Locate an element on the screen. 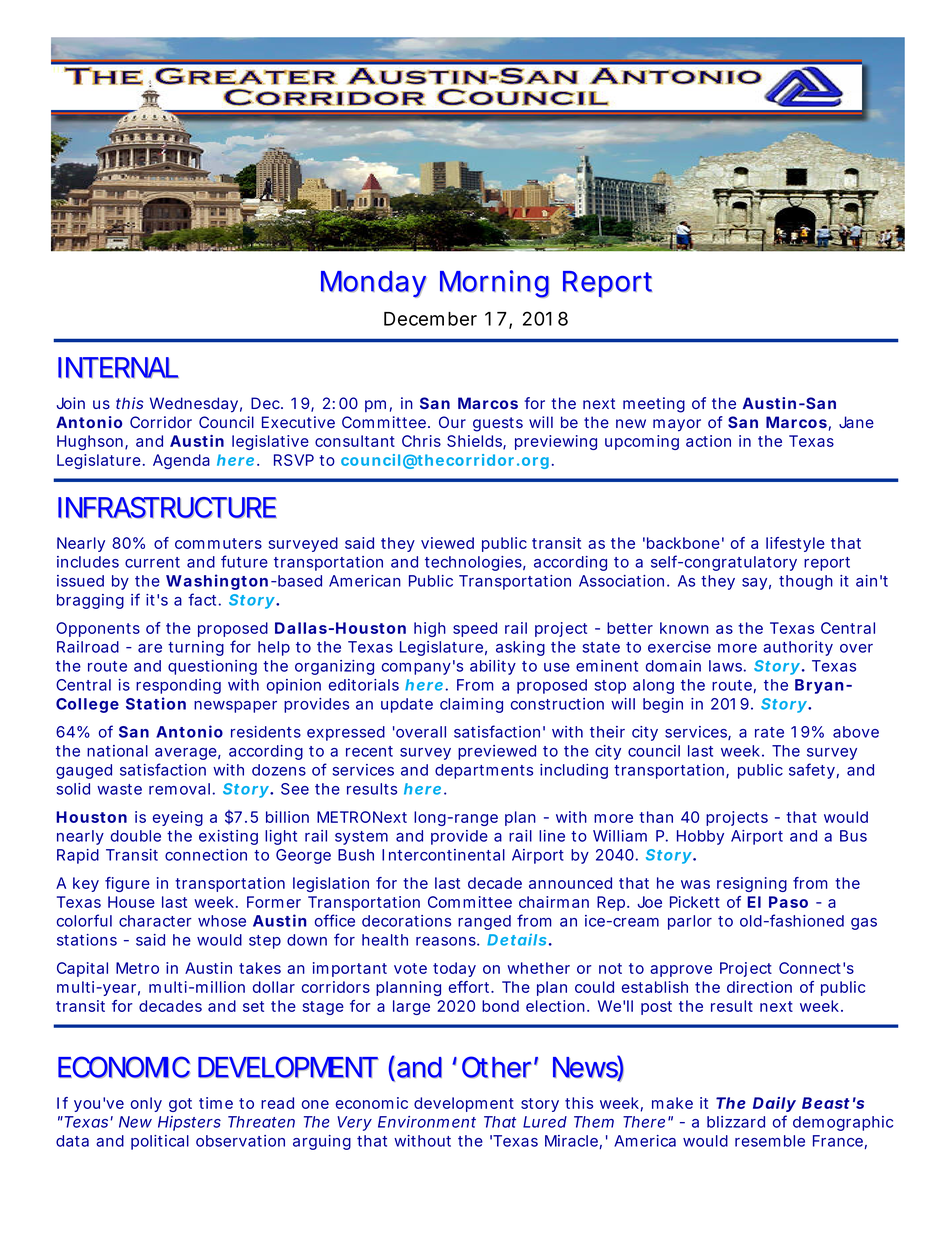 Image resolution: width=952 pixels, height=1233 pixels. Intercontinental is located at coordinates (443, 855).
